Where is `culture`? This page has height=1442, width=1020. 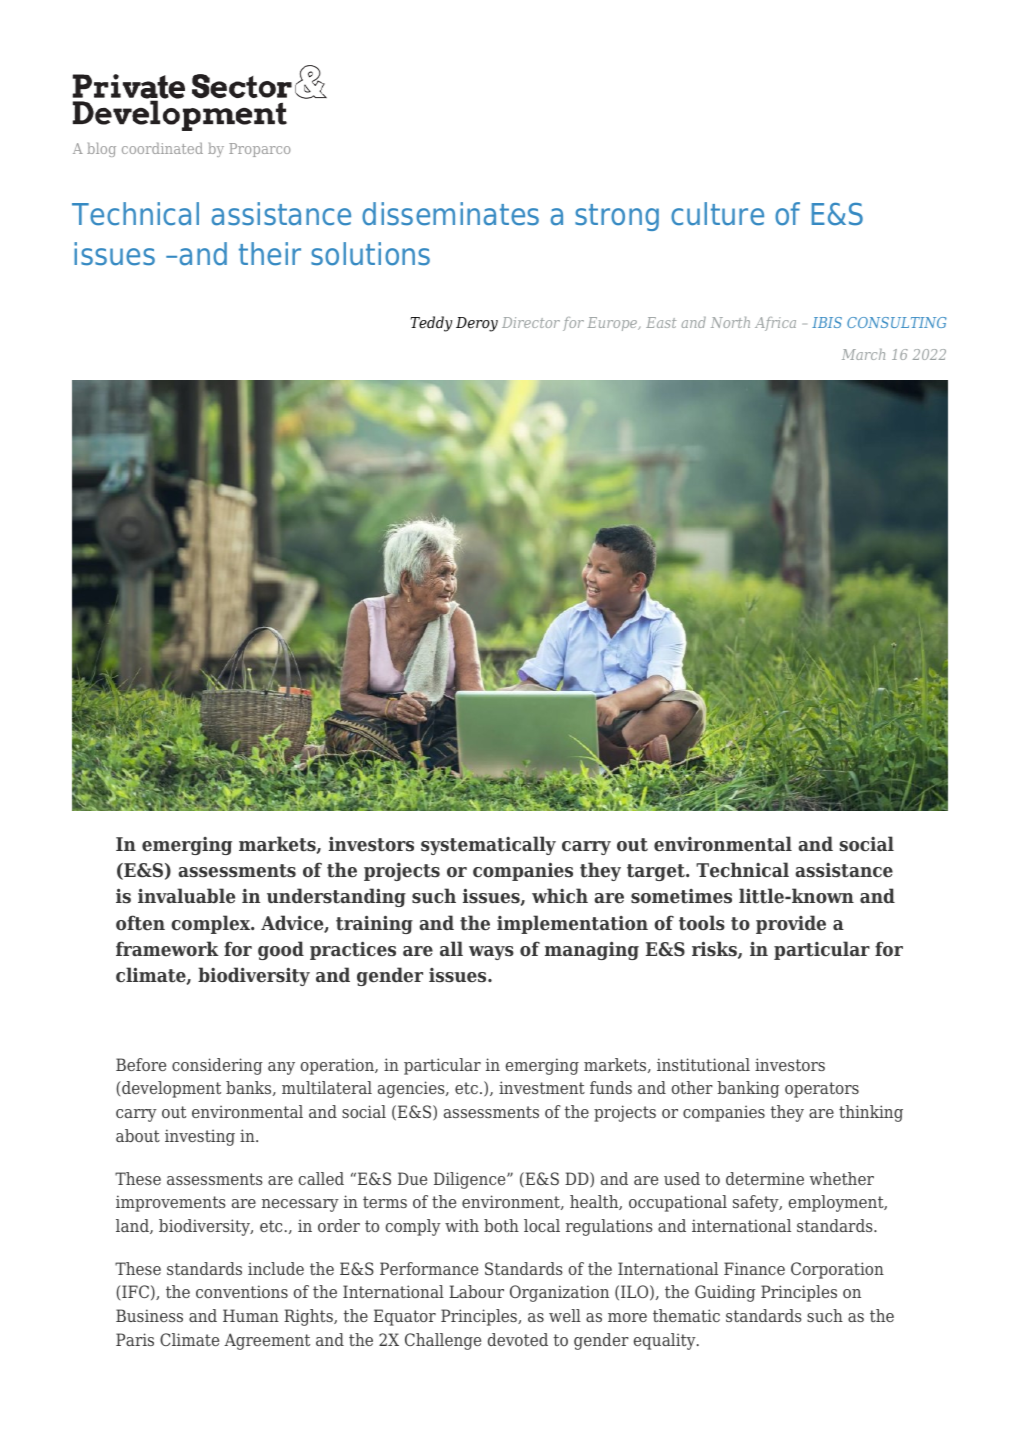 culture is located at coordinates (717, 214).
